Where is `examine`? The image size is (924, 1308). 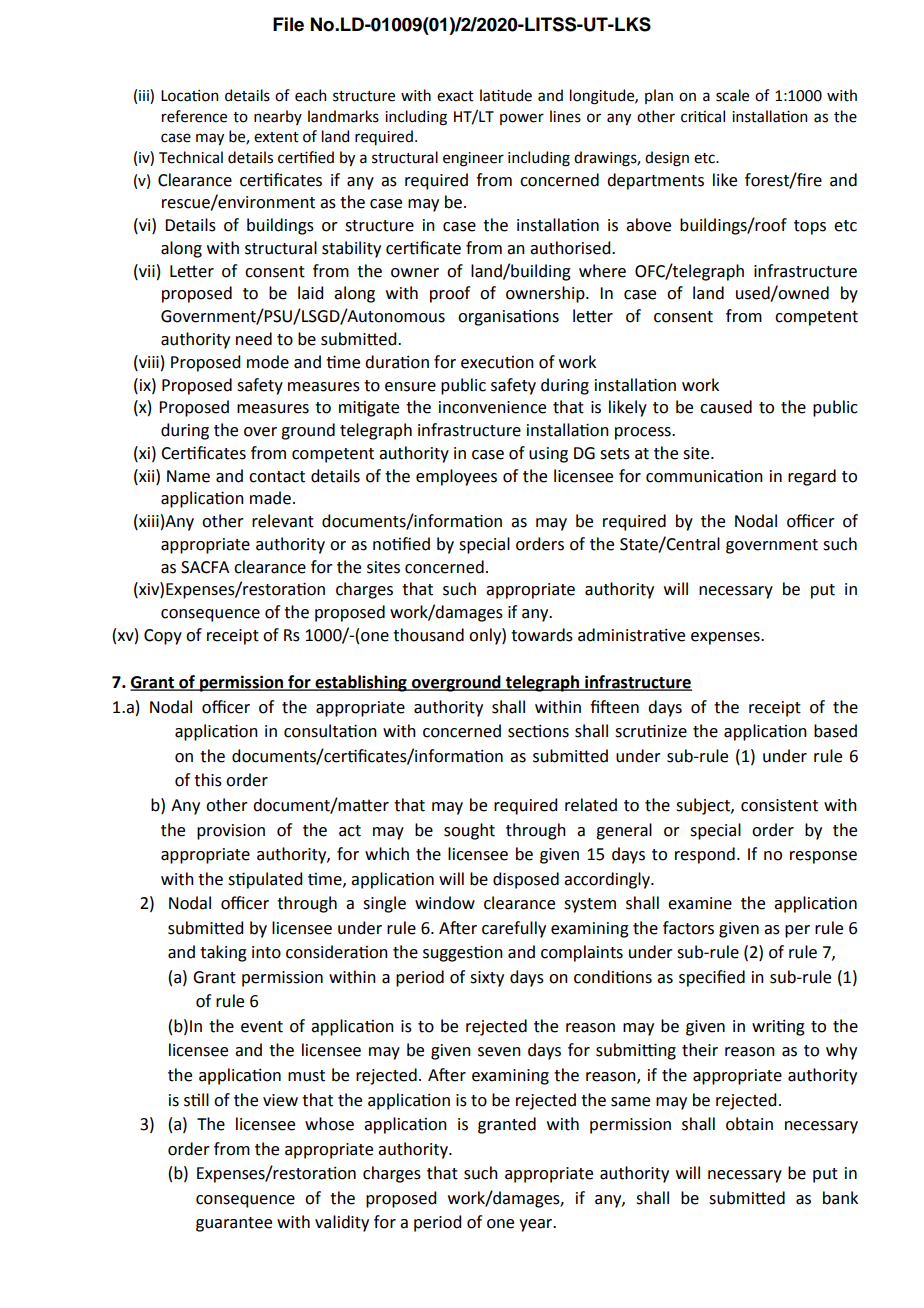 examine is located at coordinates (700, 903).
